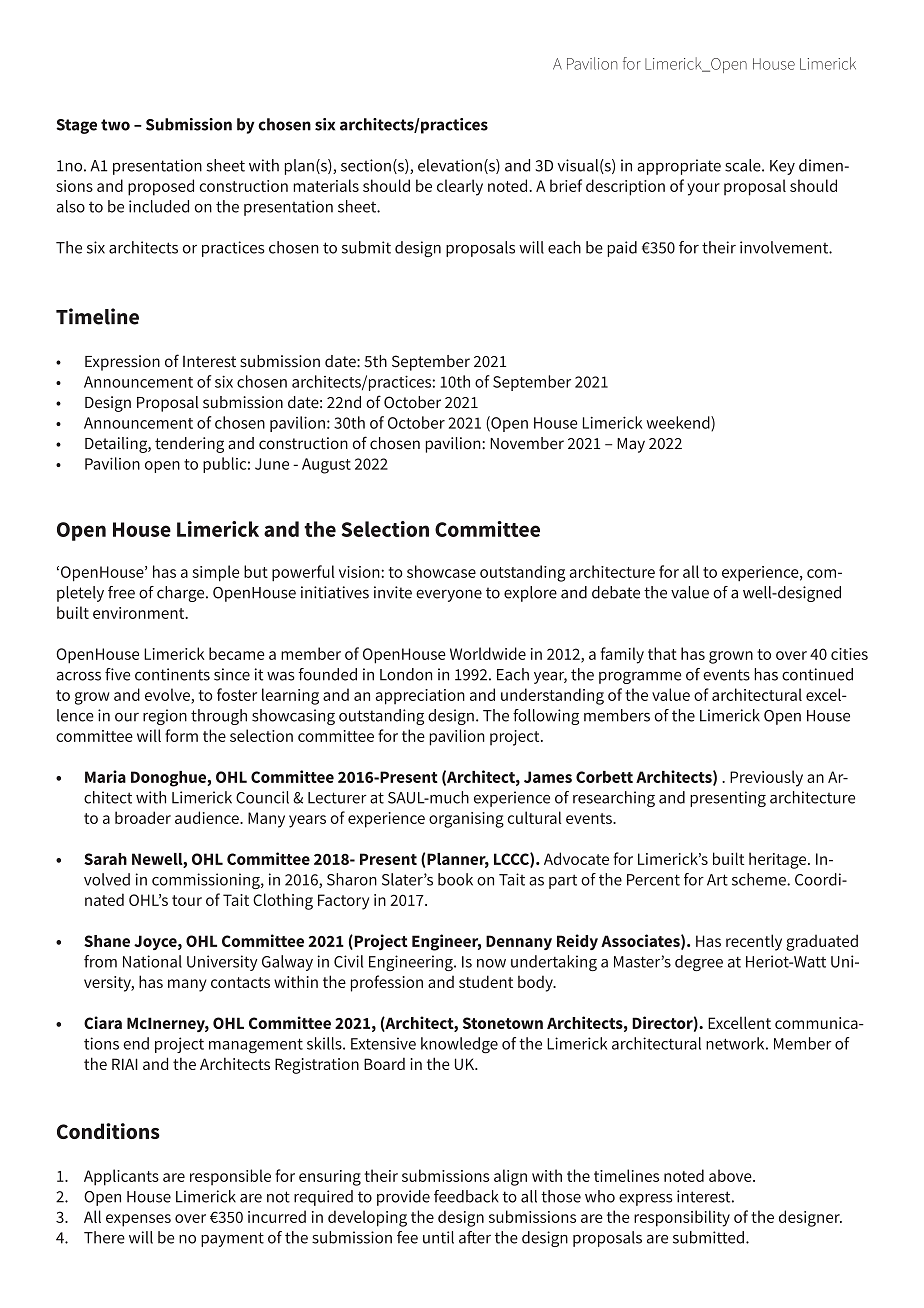 The width and height of the screenshot is (924, 1308). Describe the element at coordinates (441, 571) in the screenshot. I see `showcase` at that location.
